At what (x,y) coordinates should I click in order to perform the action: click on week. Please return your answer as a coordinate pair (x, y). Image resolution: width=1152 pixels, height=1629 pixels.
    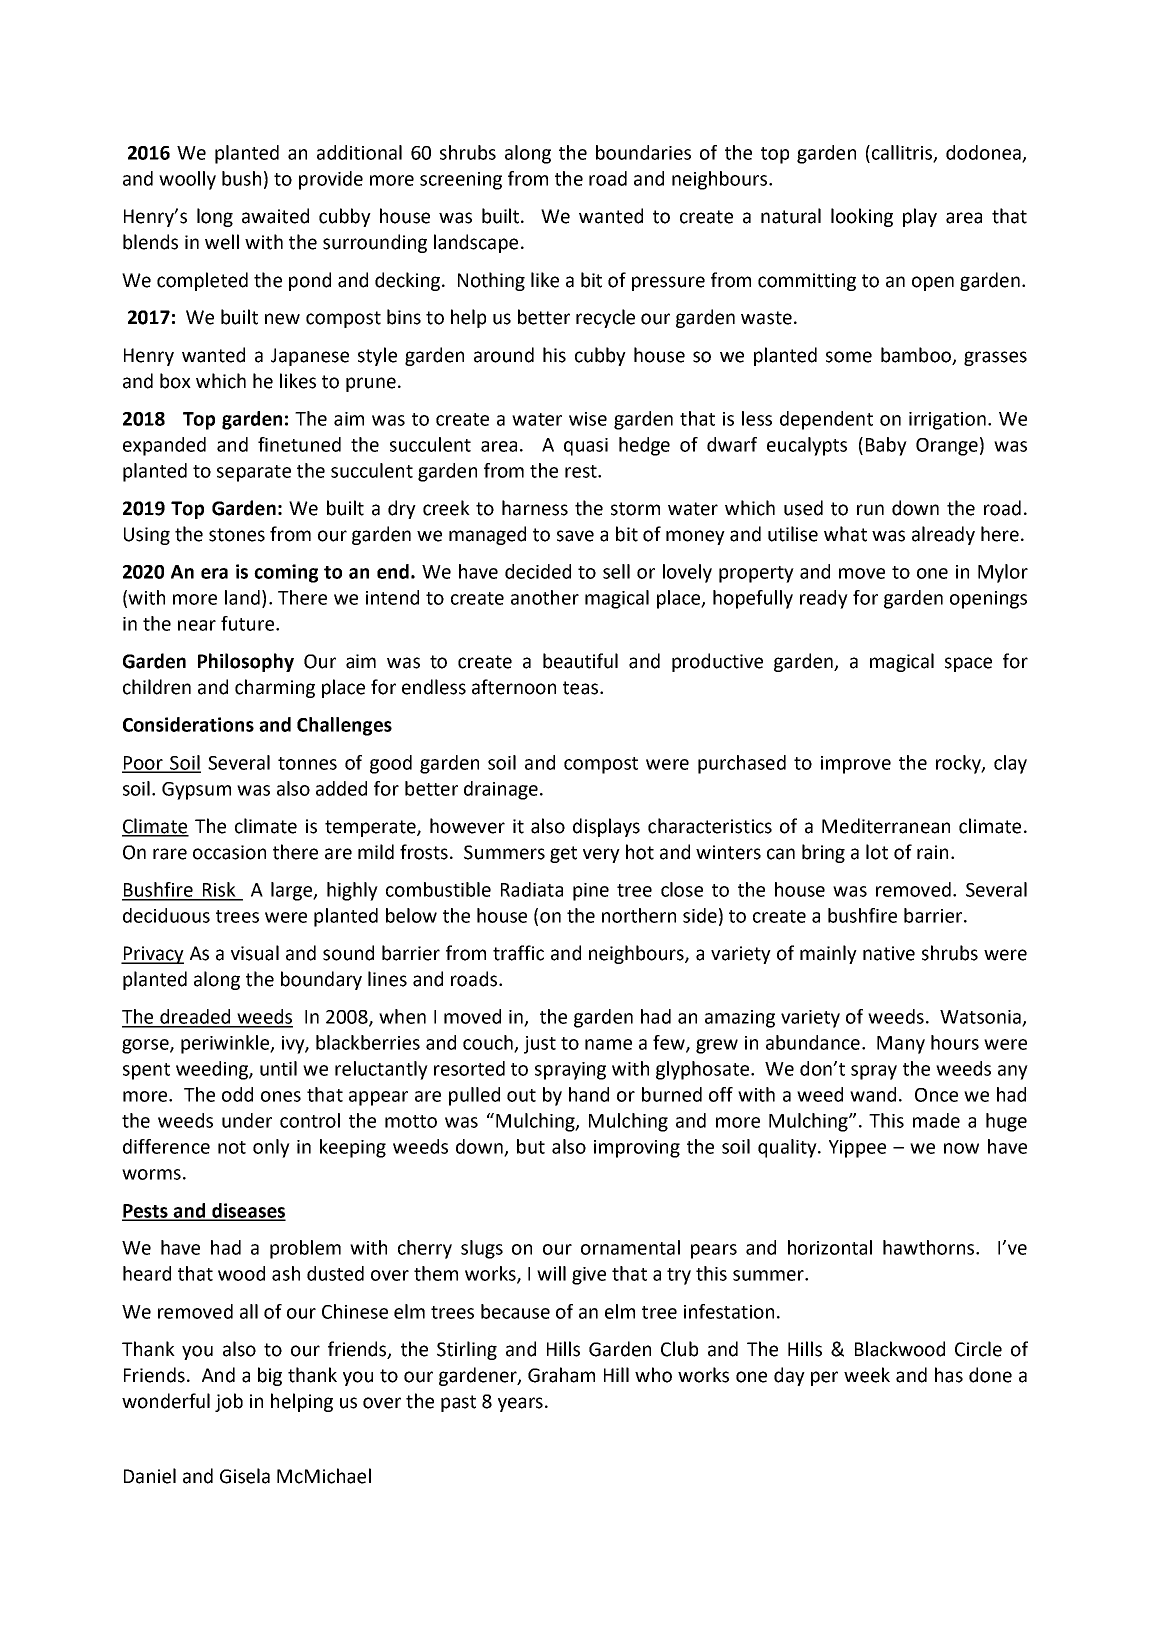
    Looking at the image, I should click on (867, 1375).
